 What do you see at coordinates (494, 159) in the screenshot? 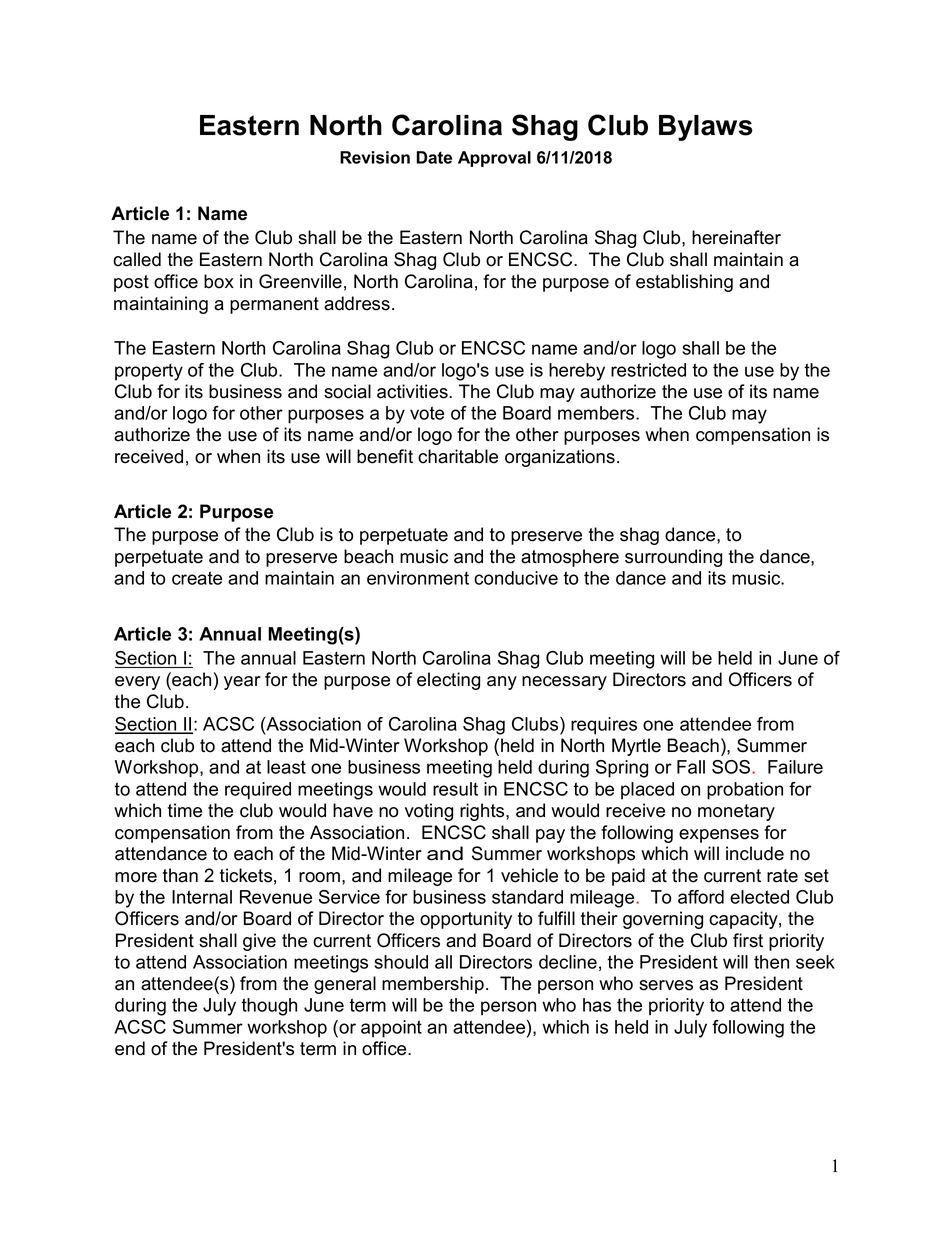
I see `Approval` at bounding box center [494, 159].
